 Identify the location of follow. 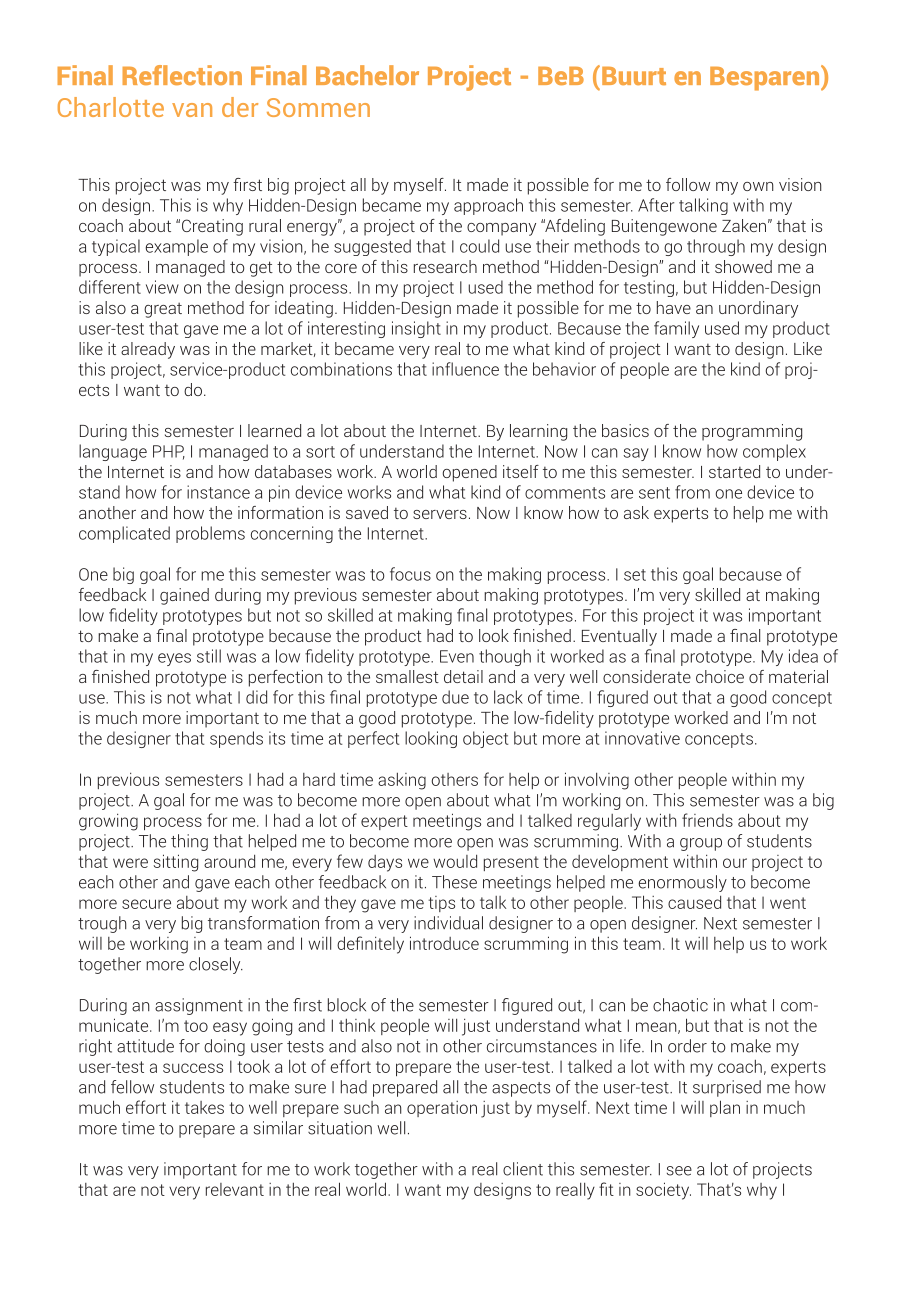
(688, 184).
